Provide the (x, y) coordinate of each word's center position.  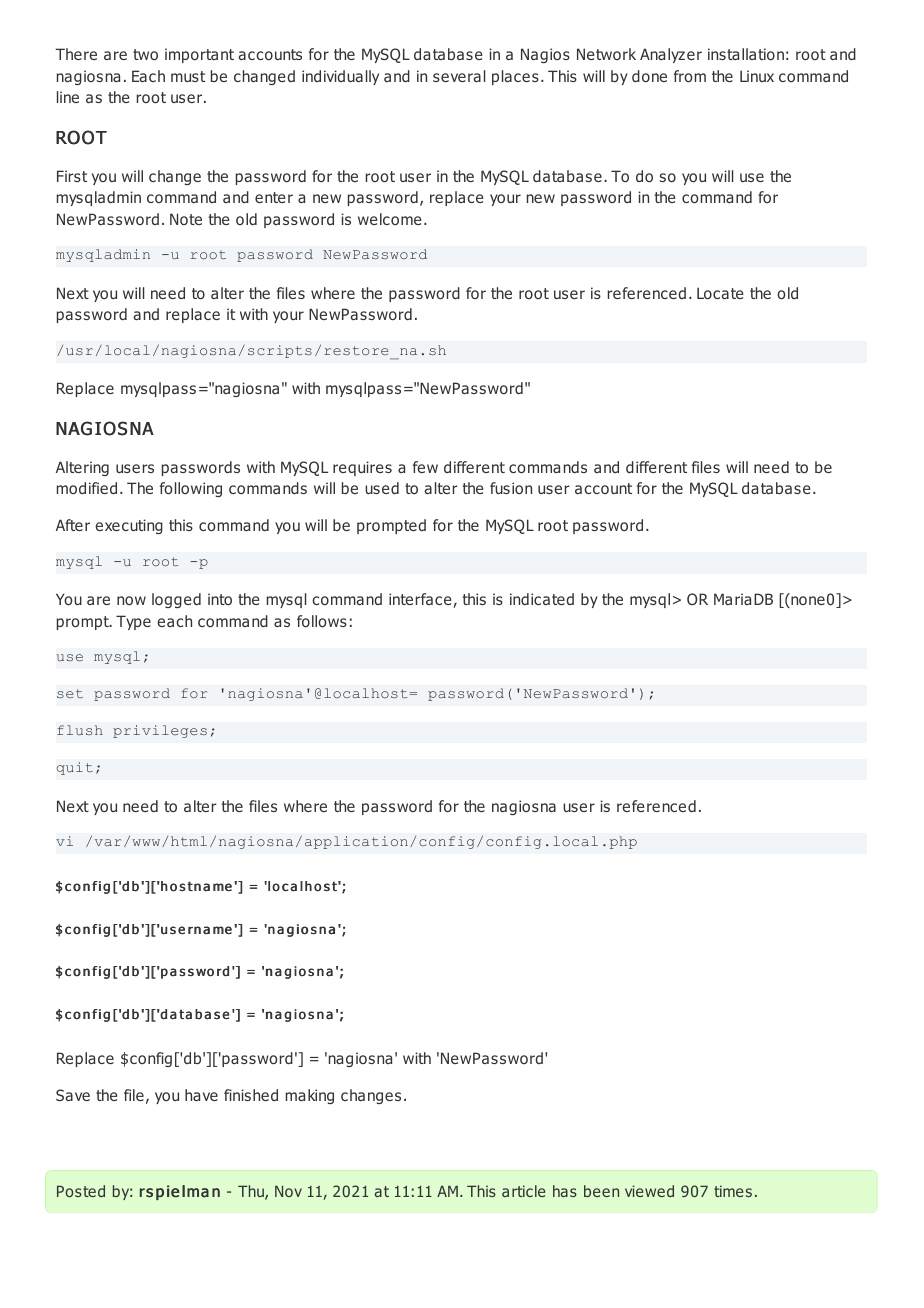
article (523, 1191)
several (459, 76)
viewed (649, 1191)
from (690, 76)
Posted (81, 1191)
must (188, 76)
